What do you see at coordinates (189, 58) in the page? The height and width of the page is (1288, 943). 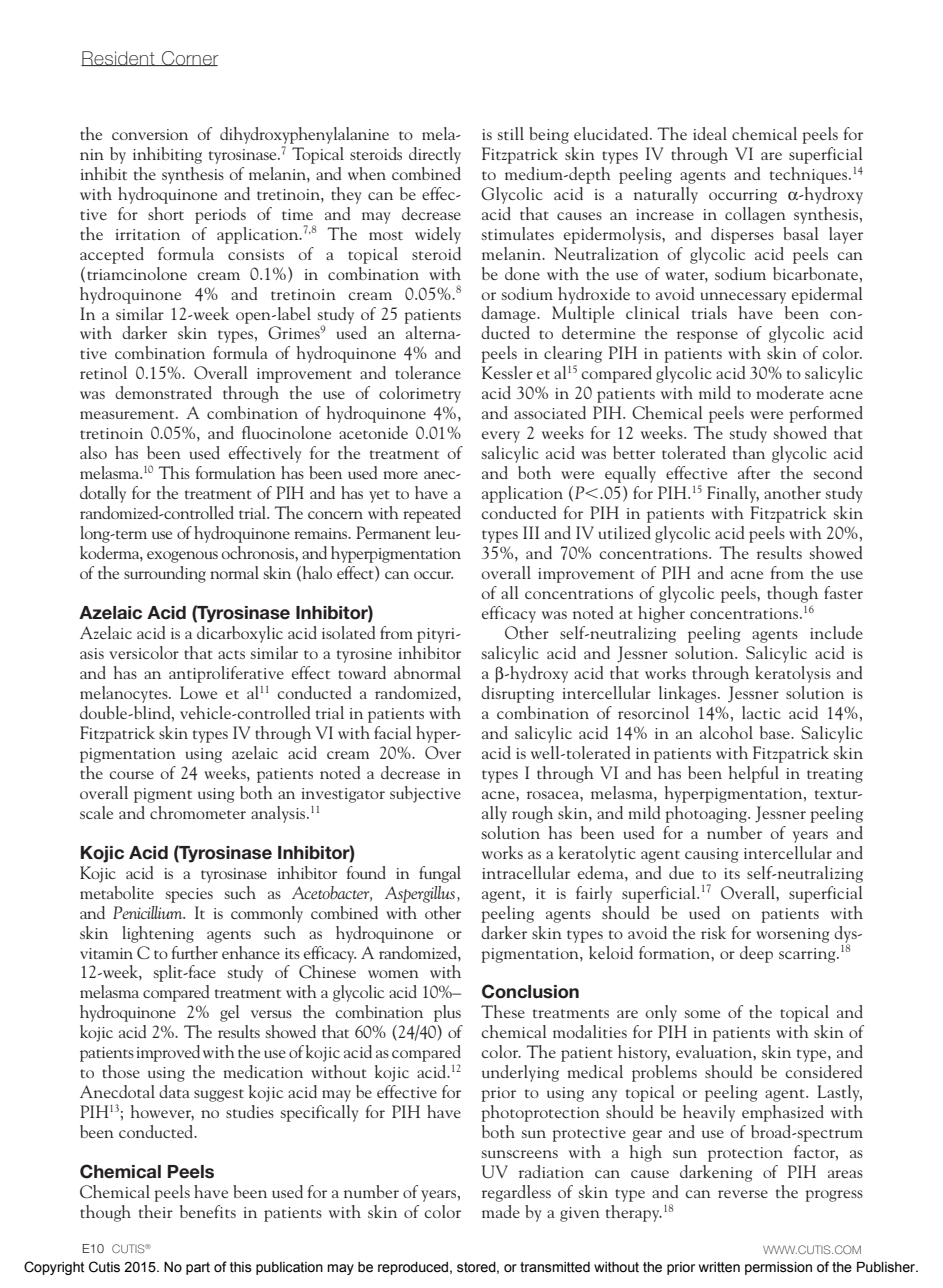 I see `Corner` at bounding box center [189, 58].
